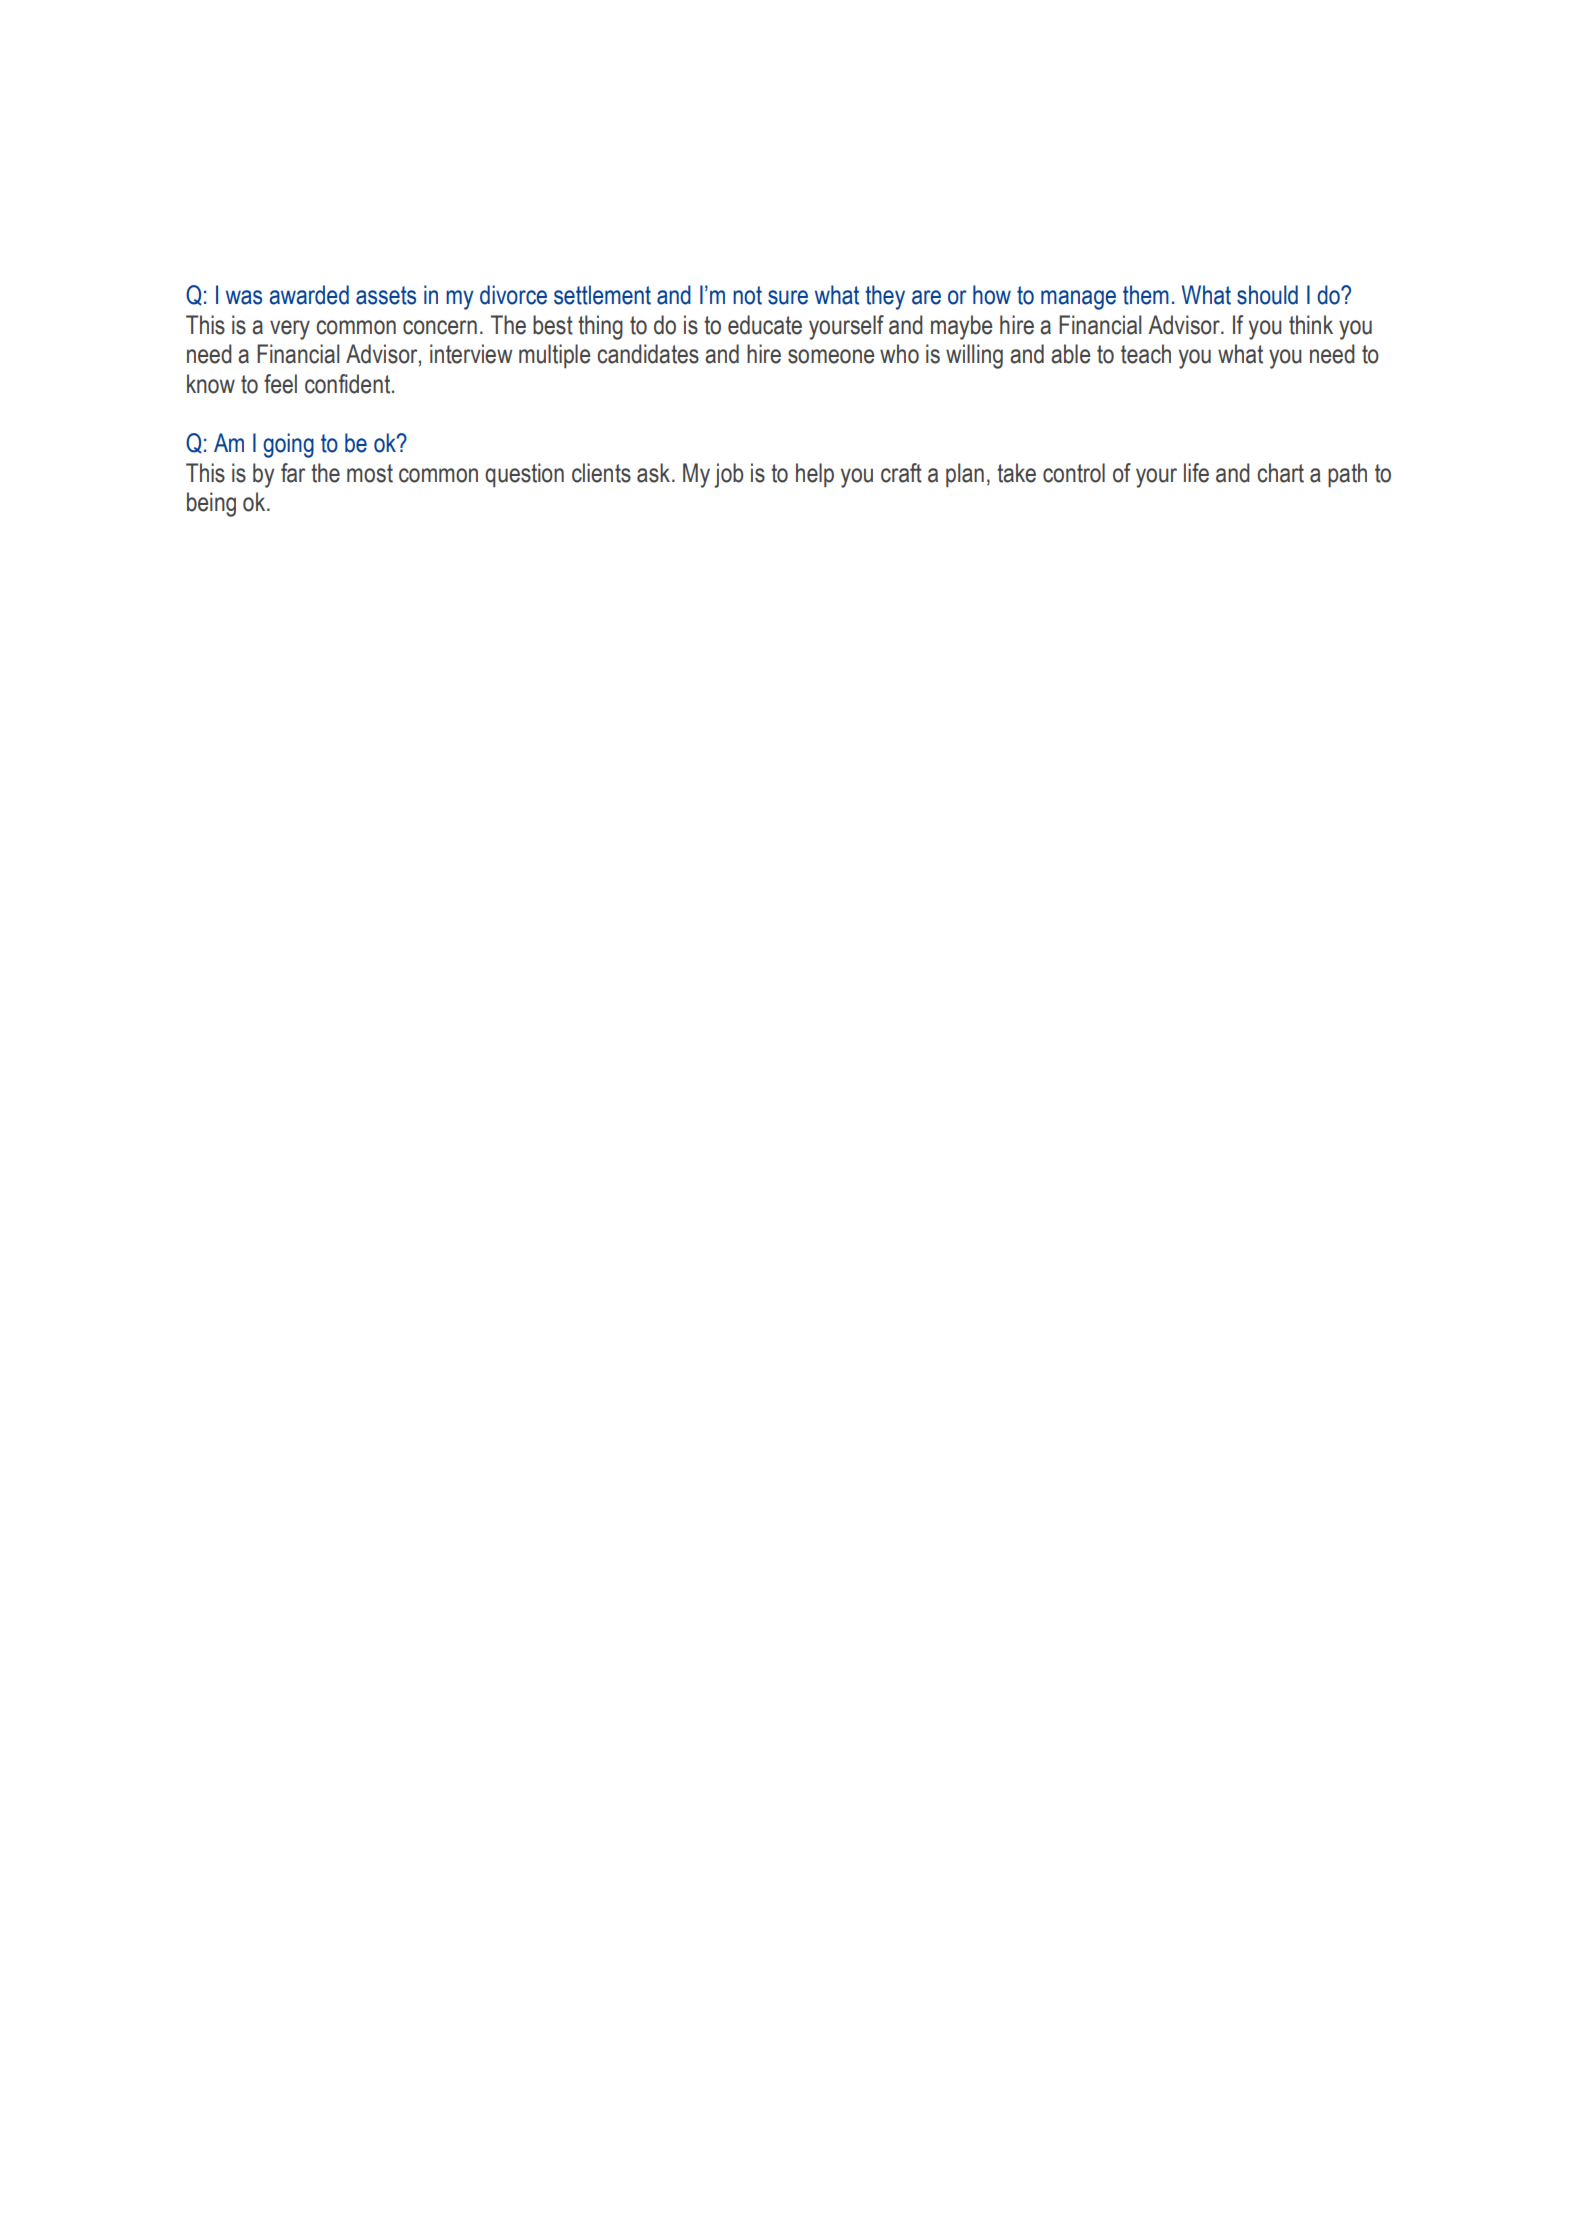 This screenshot has height=2232, width=1577. Describe the element at coordinates (788, 297) in the screenshot. I see `sure` at that location.
